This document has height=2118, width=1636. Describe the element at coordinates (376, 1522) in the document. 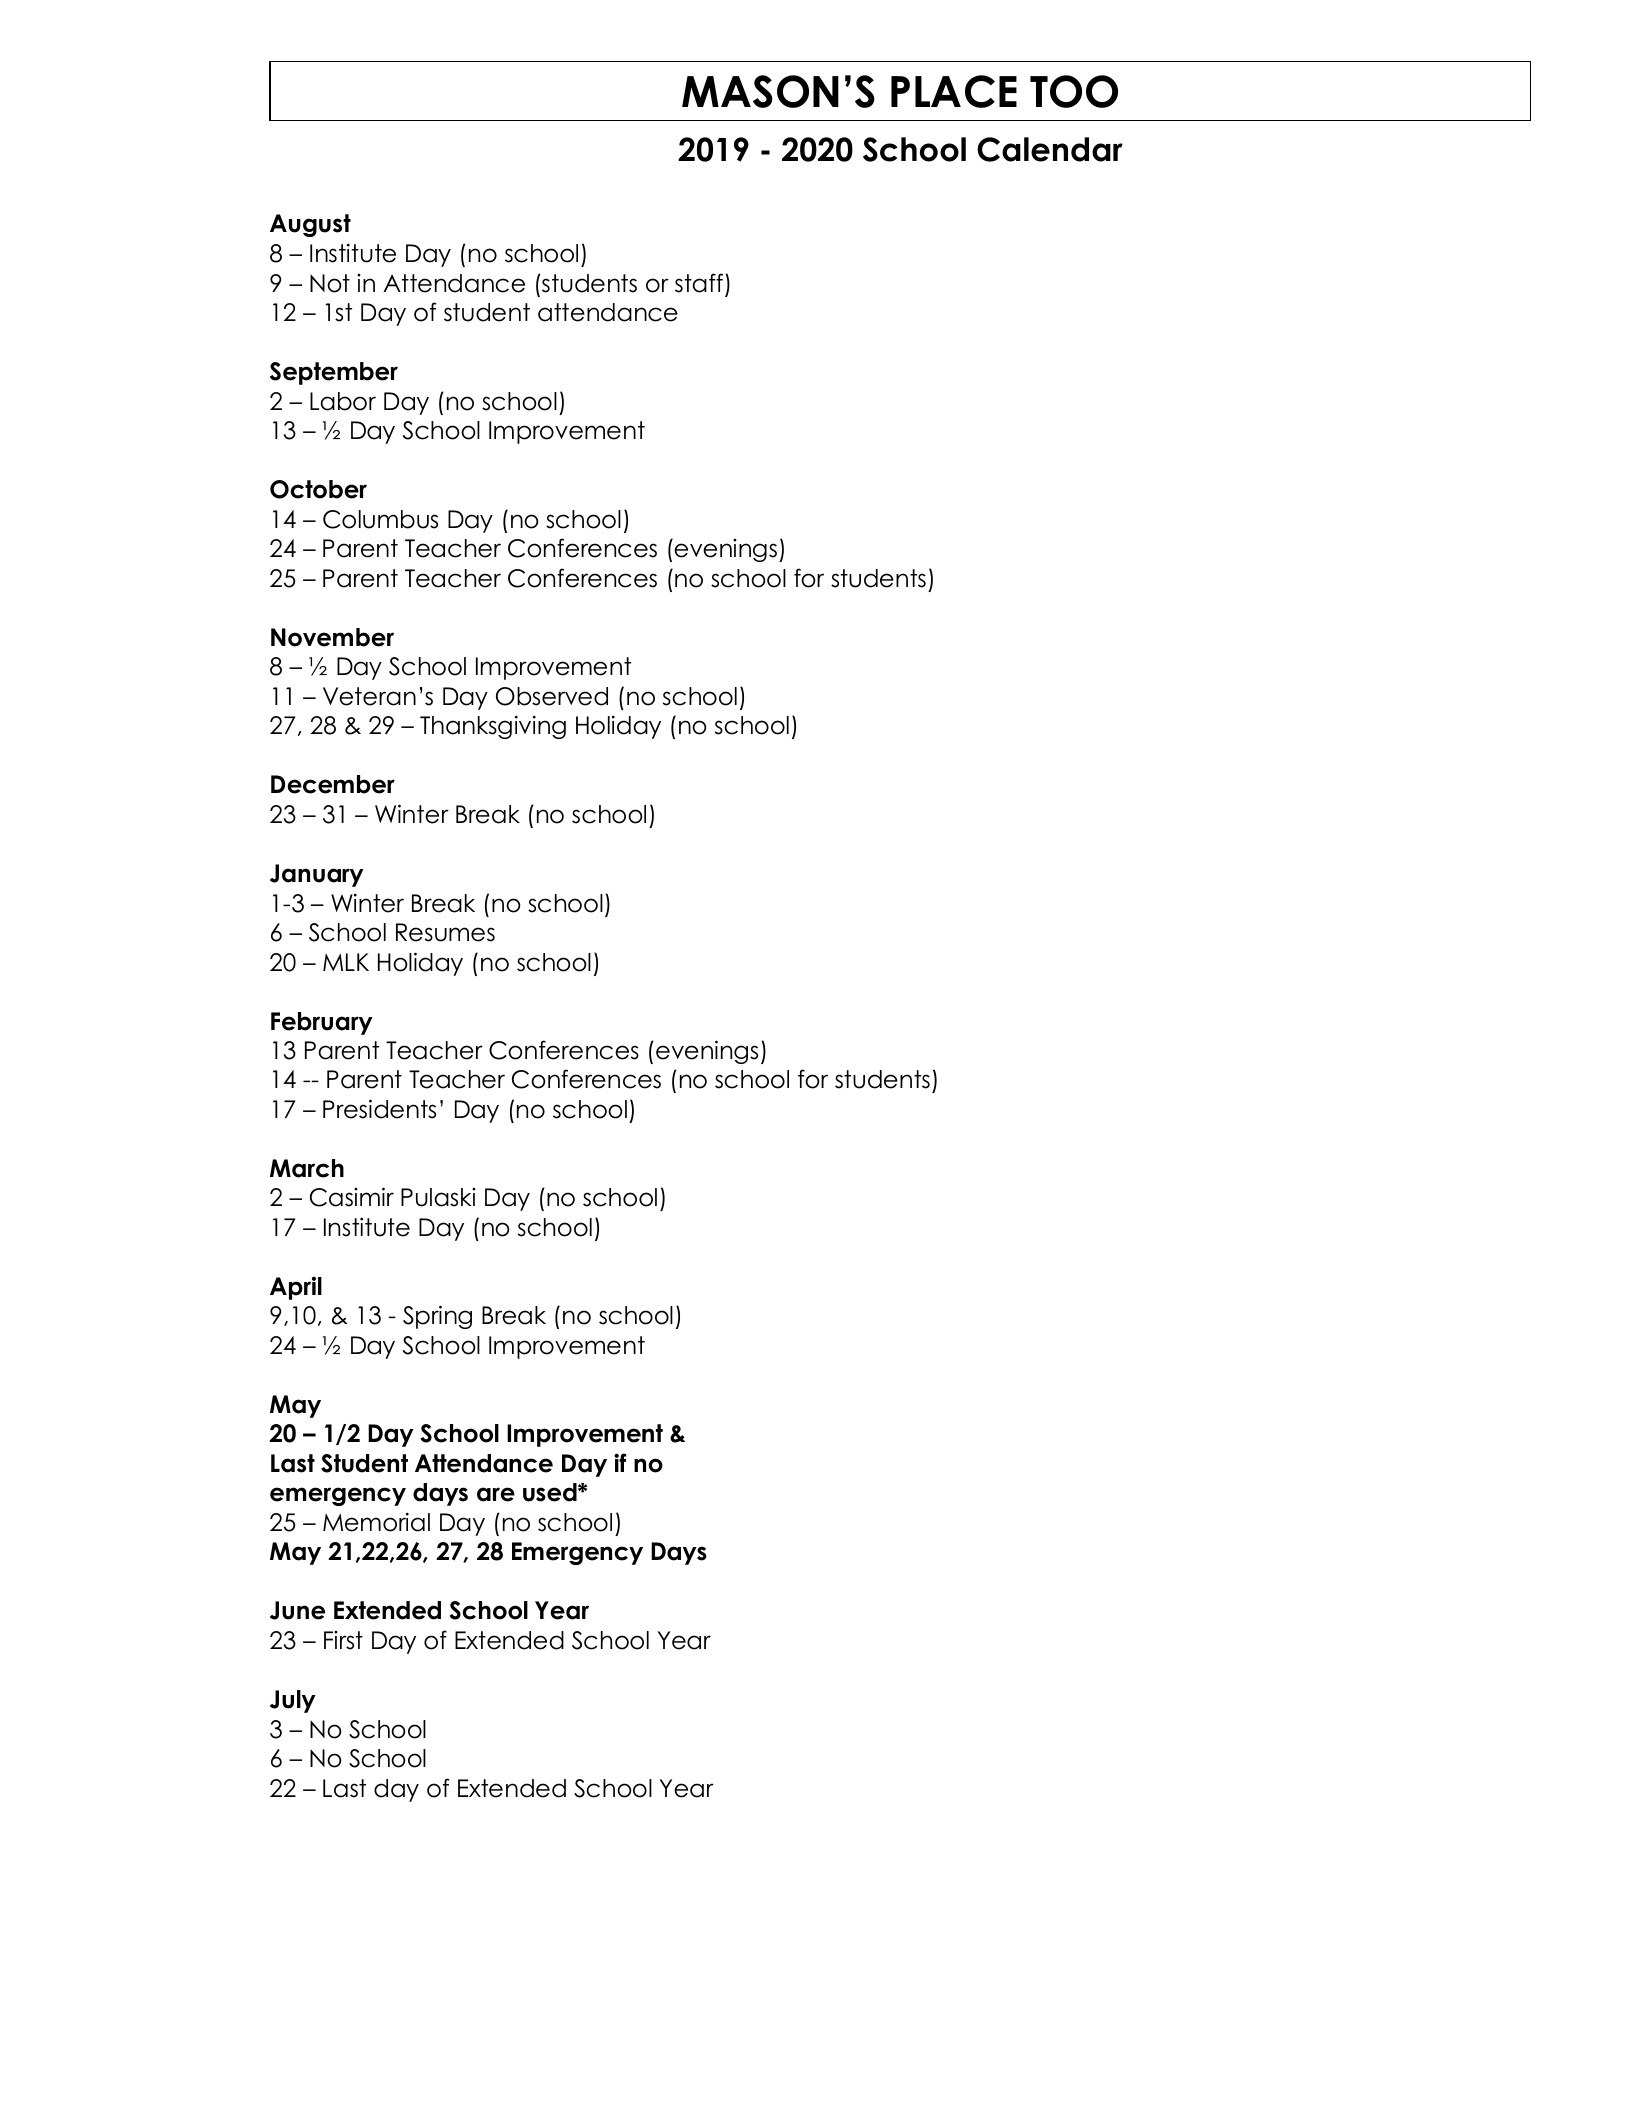

I see `Memorial` at that location.
